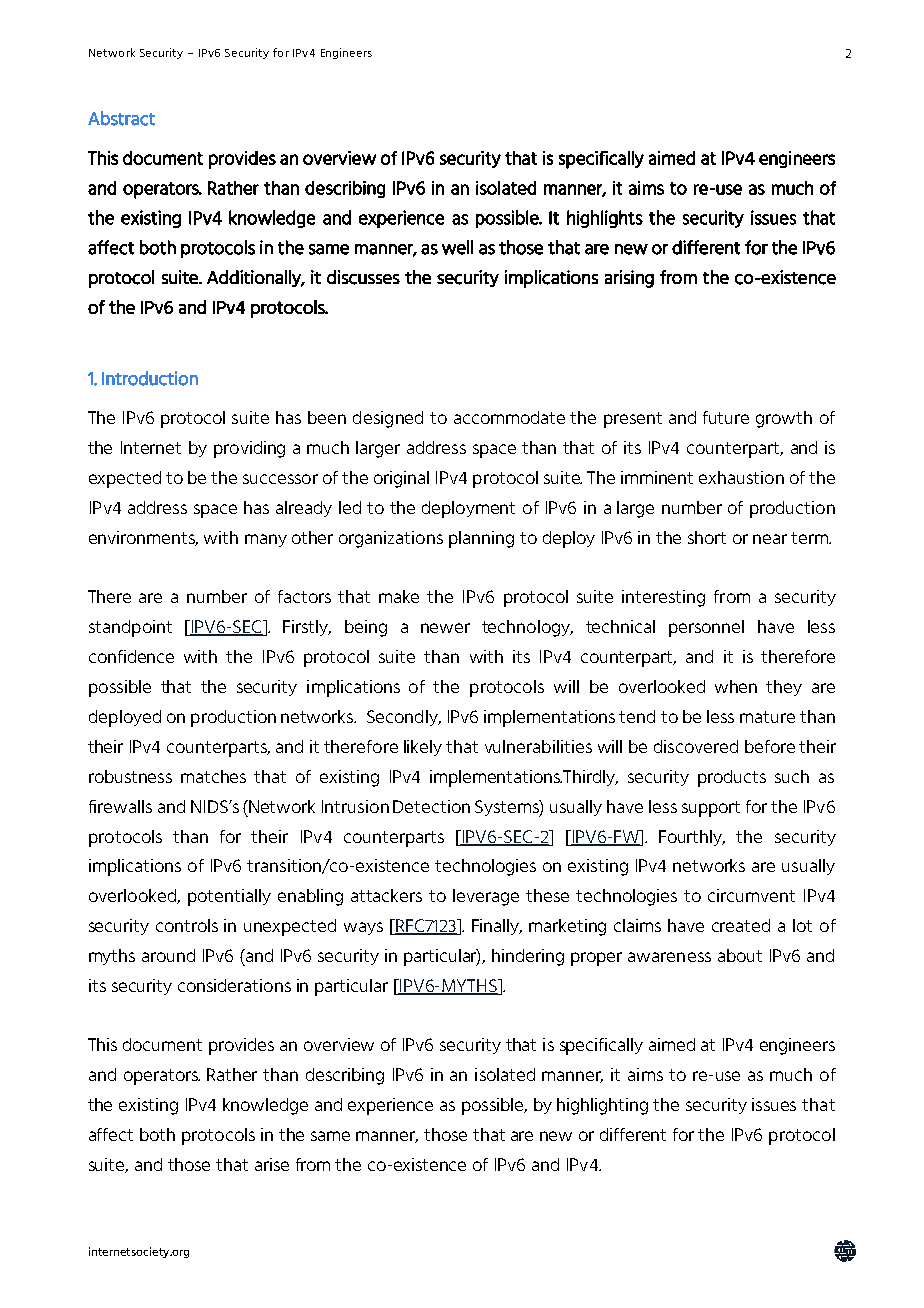 Image resolution: width=924 pixels, height=1308 pixels. What do you see at coordinates (121, 118) in the screenshot?
I see `Abstract` at bounding box center [121, 118].
